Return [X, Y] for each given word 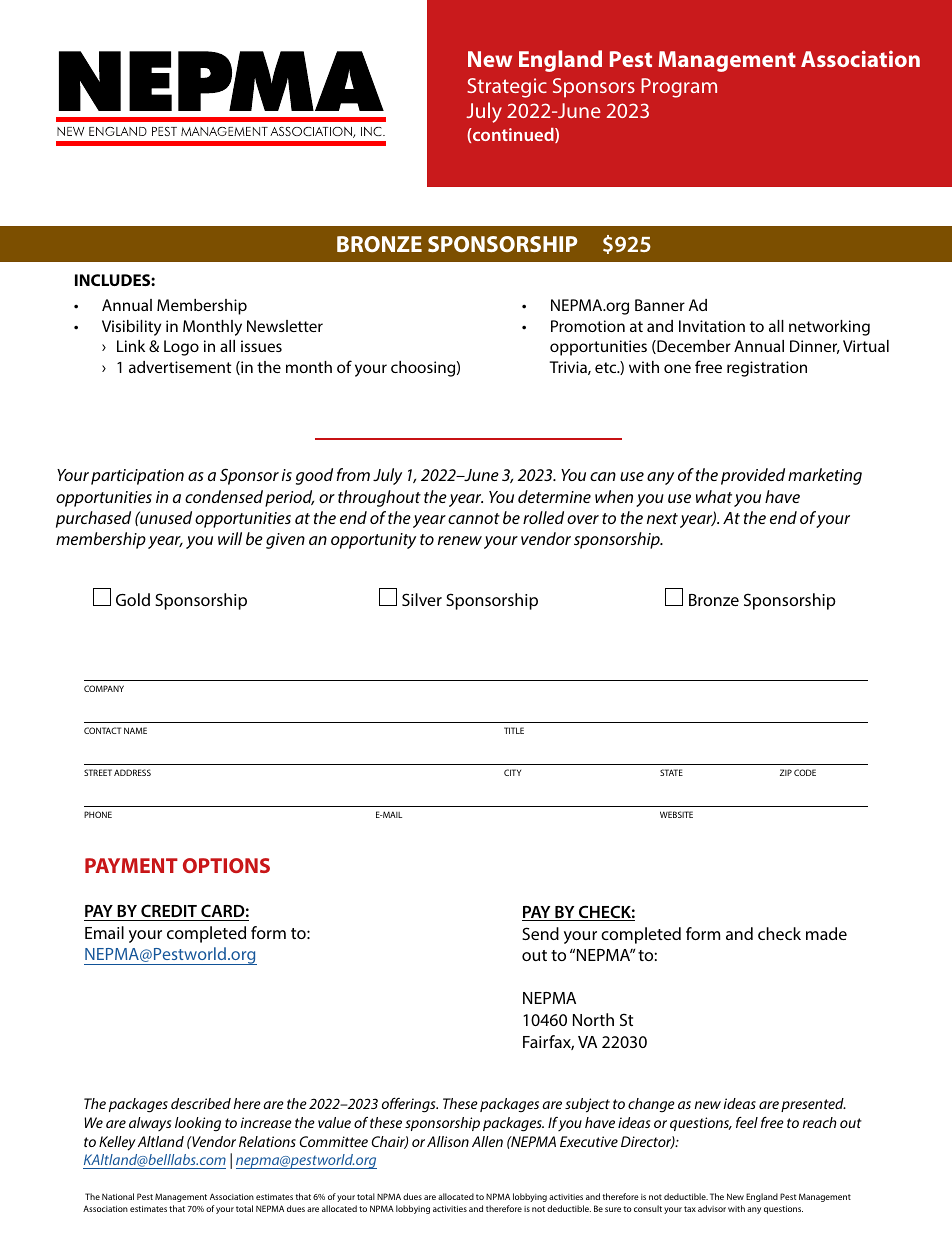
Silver [422, 599]
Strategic [507, 88]
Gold [133, 599]
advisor [712, 1208]
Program [679, 88]
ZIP [786, 772]
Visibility [131, 328]
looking [198, 1124]
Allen [487, 1141]
